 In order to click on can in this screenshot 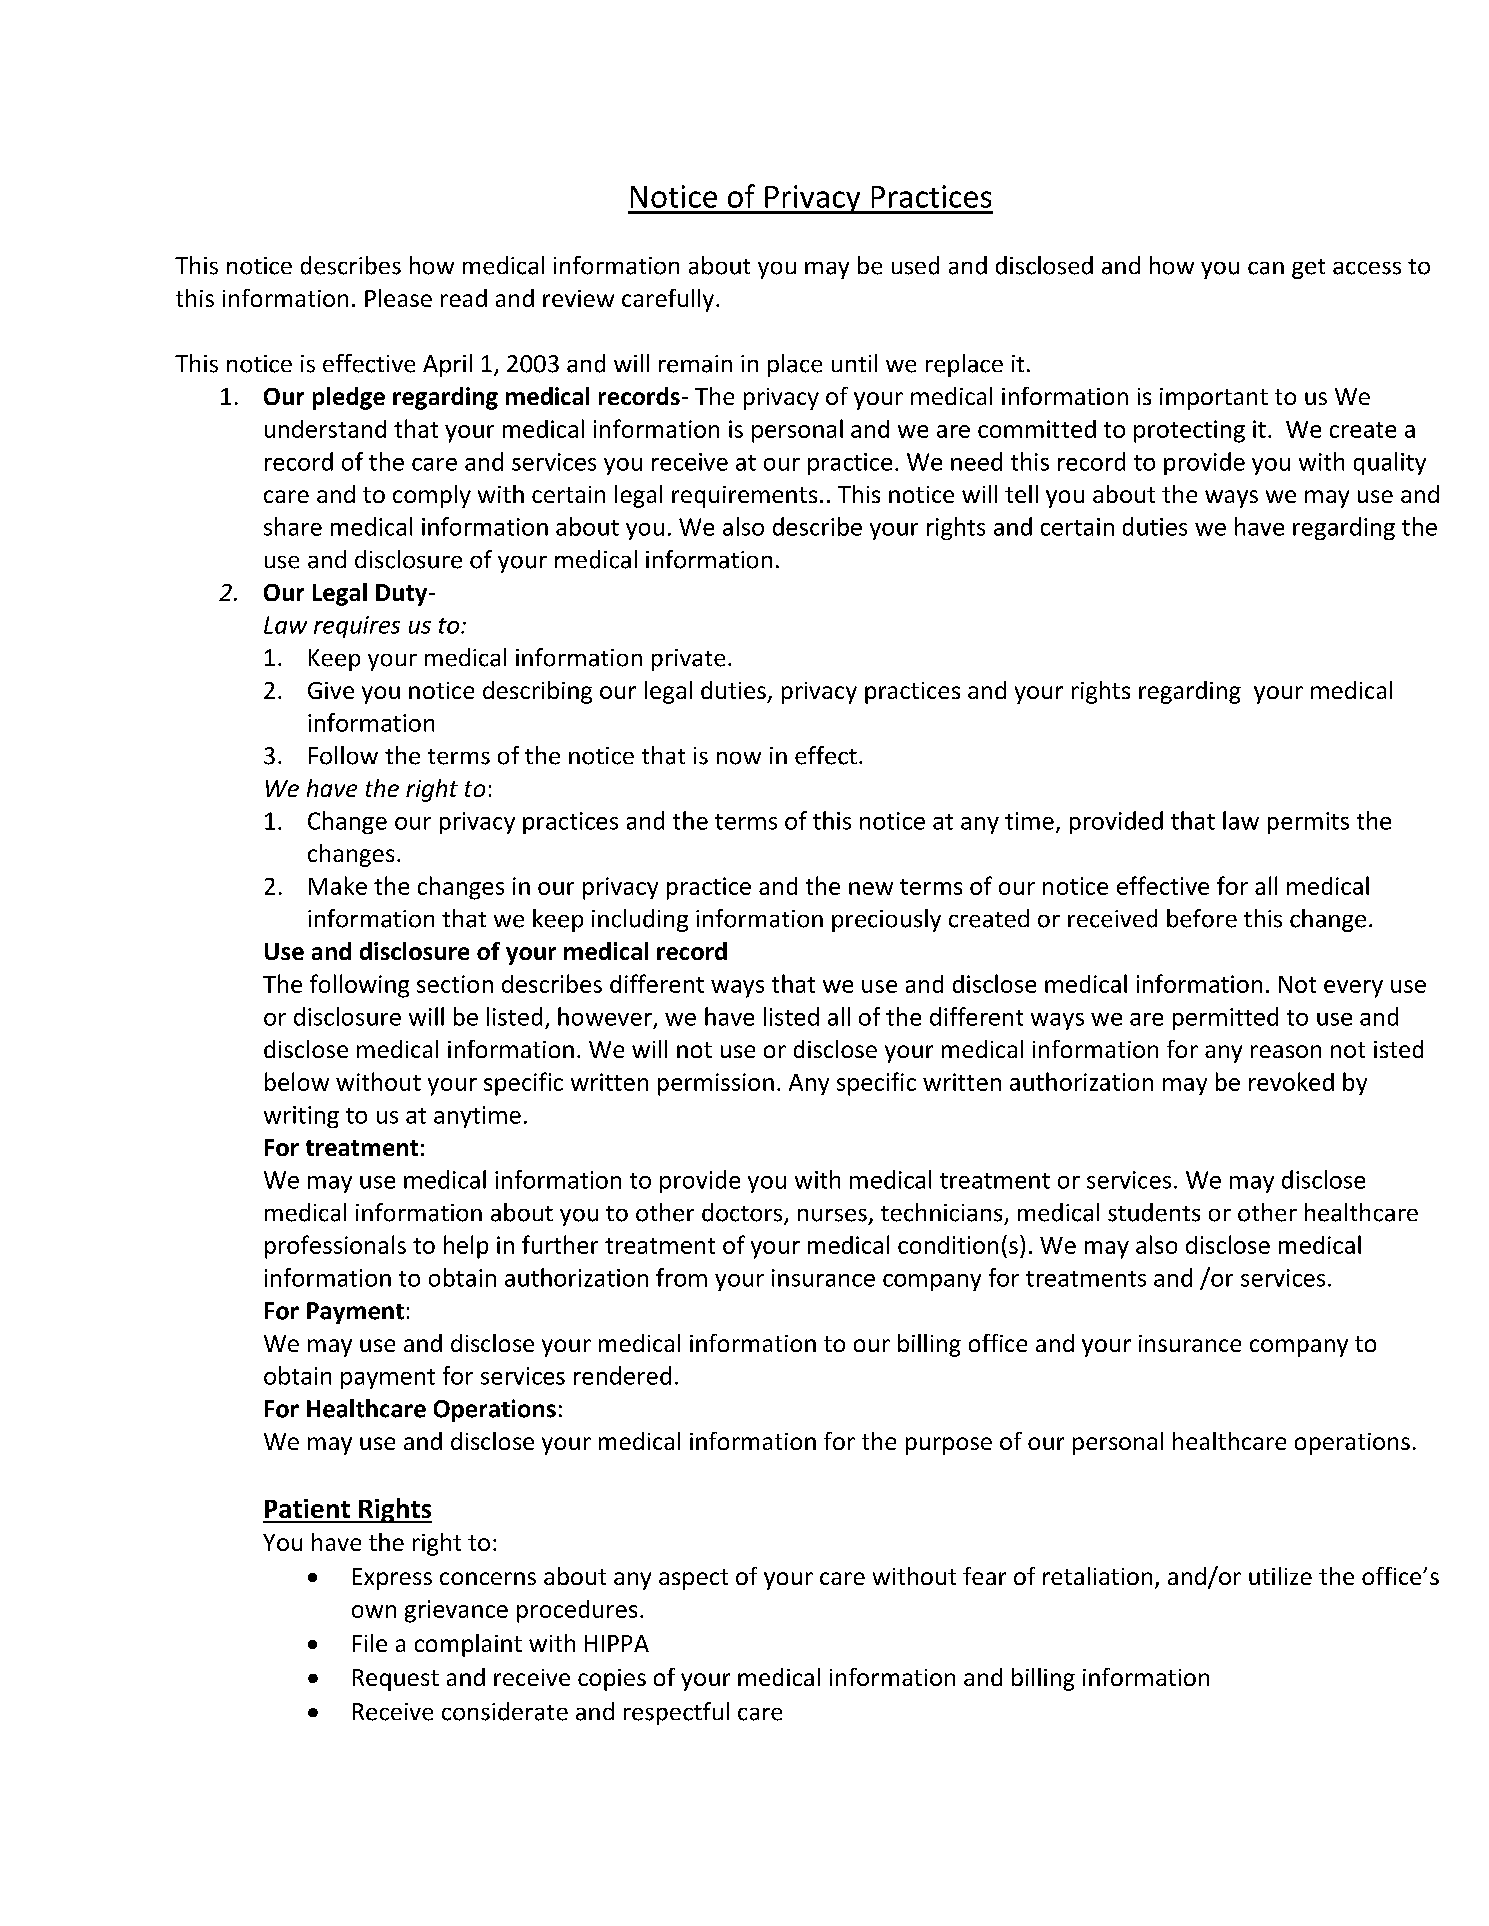, I will do `click(1266, 268)`.
